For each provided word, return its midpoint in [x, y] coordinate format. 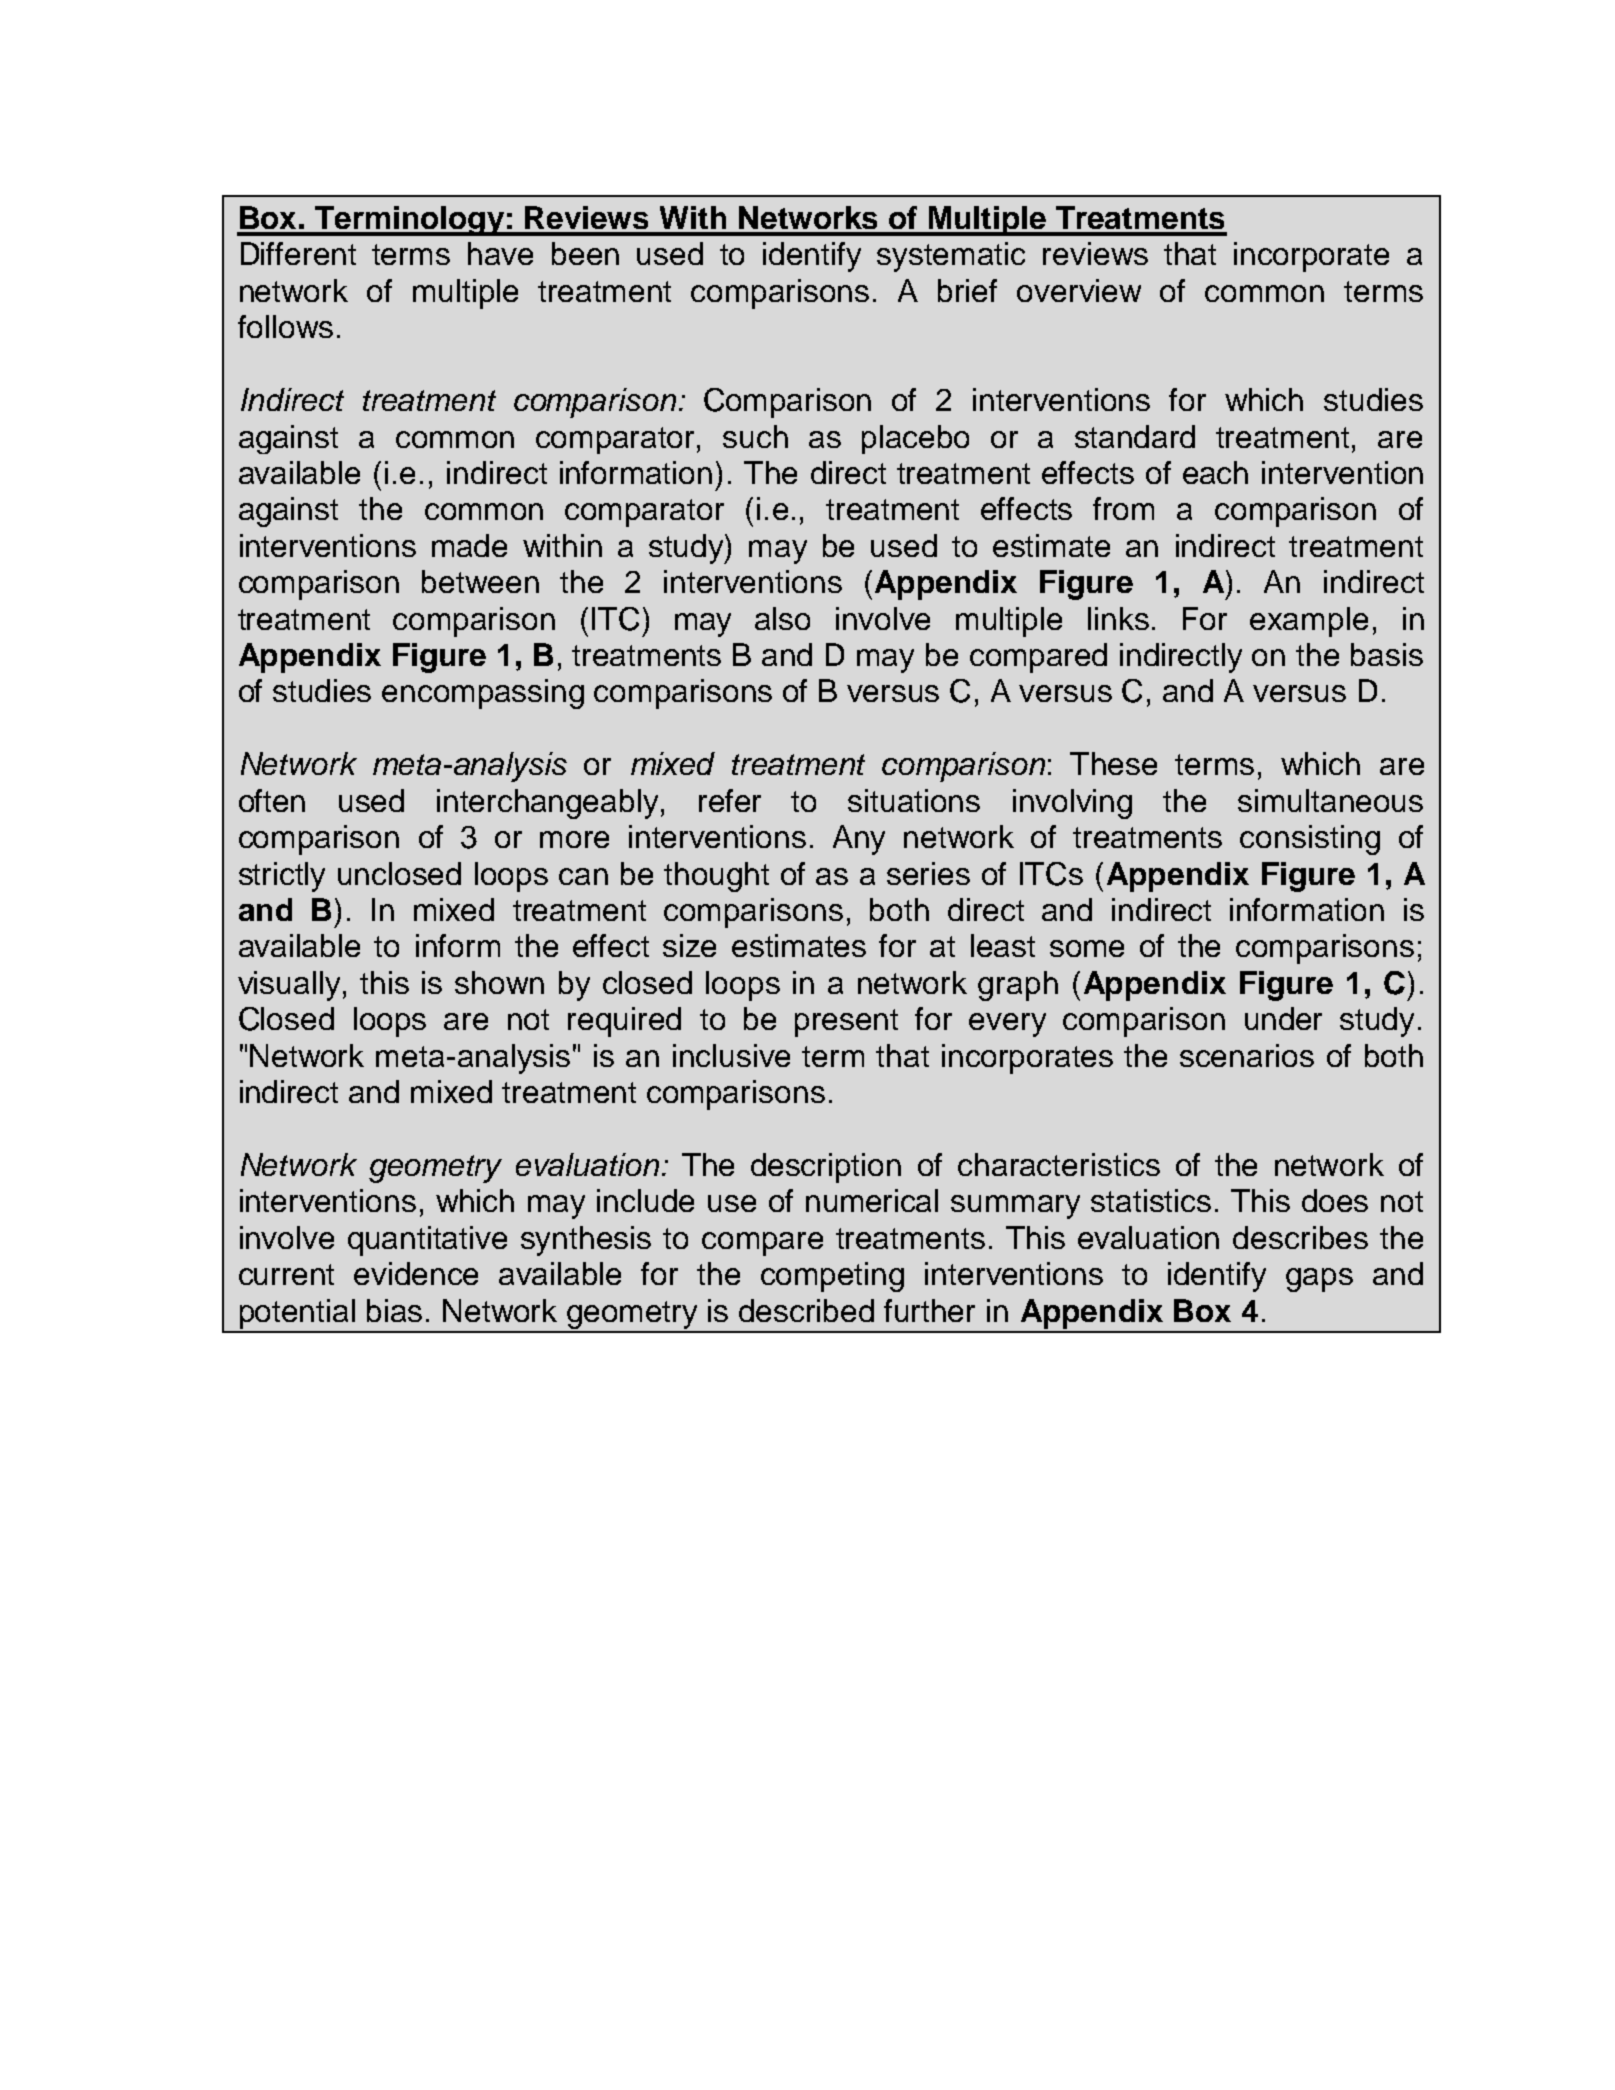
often [272, 800]
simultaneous [1330, 800]
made [469, 545]
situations [914, 800]
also [782, 618]
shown [499, 982]
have [500, 253]
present [846, 1023]
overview [1079, 290]
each [1215, 472]
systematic [951, 257]
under [1283, 1018]
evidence [416, 1273]
